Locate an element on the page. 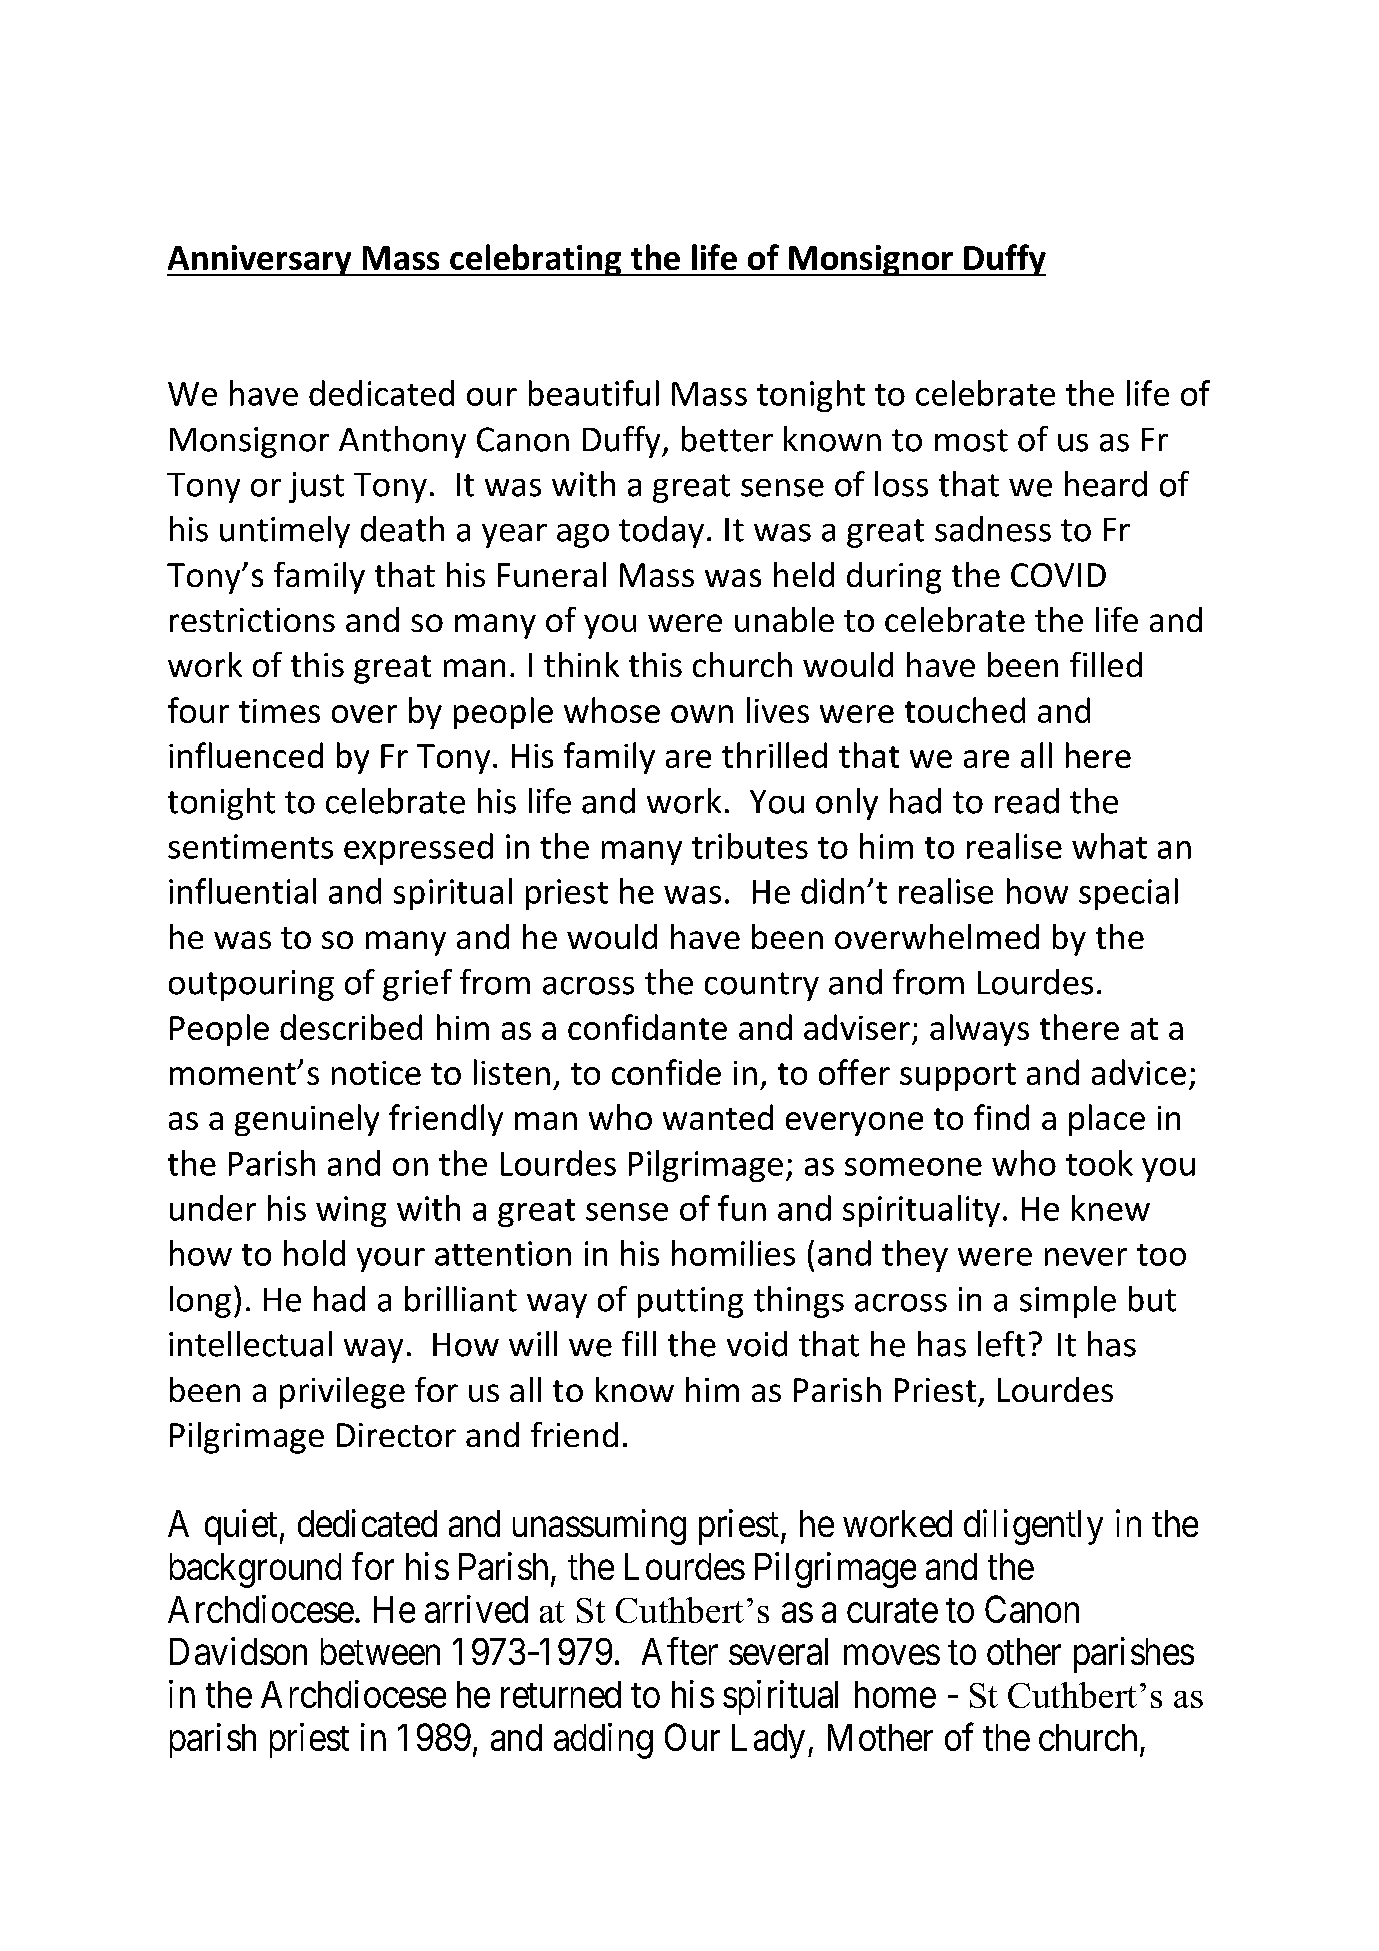 The image size is (1379, 1951). After is located at coordinates (680, 1651).
